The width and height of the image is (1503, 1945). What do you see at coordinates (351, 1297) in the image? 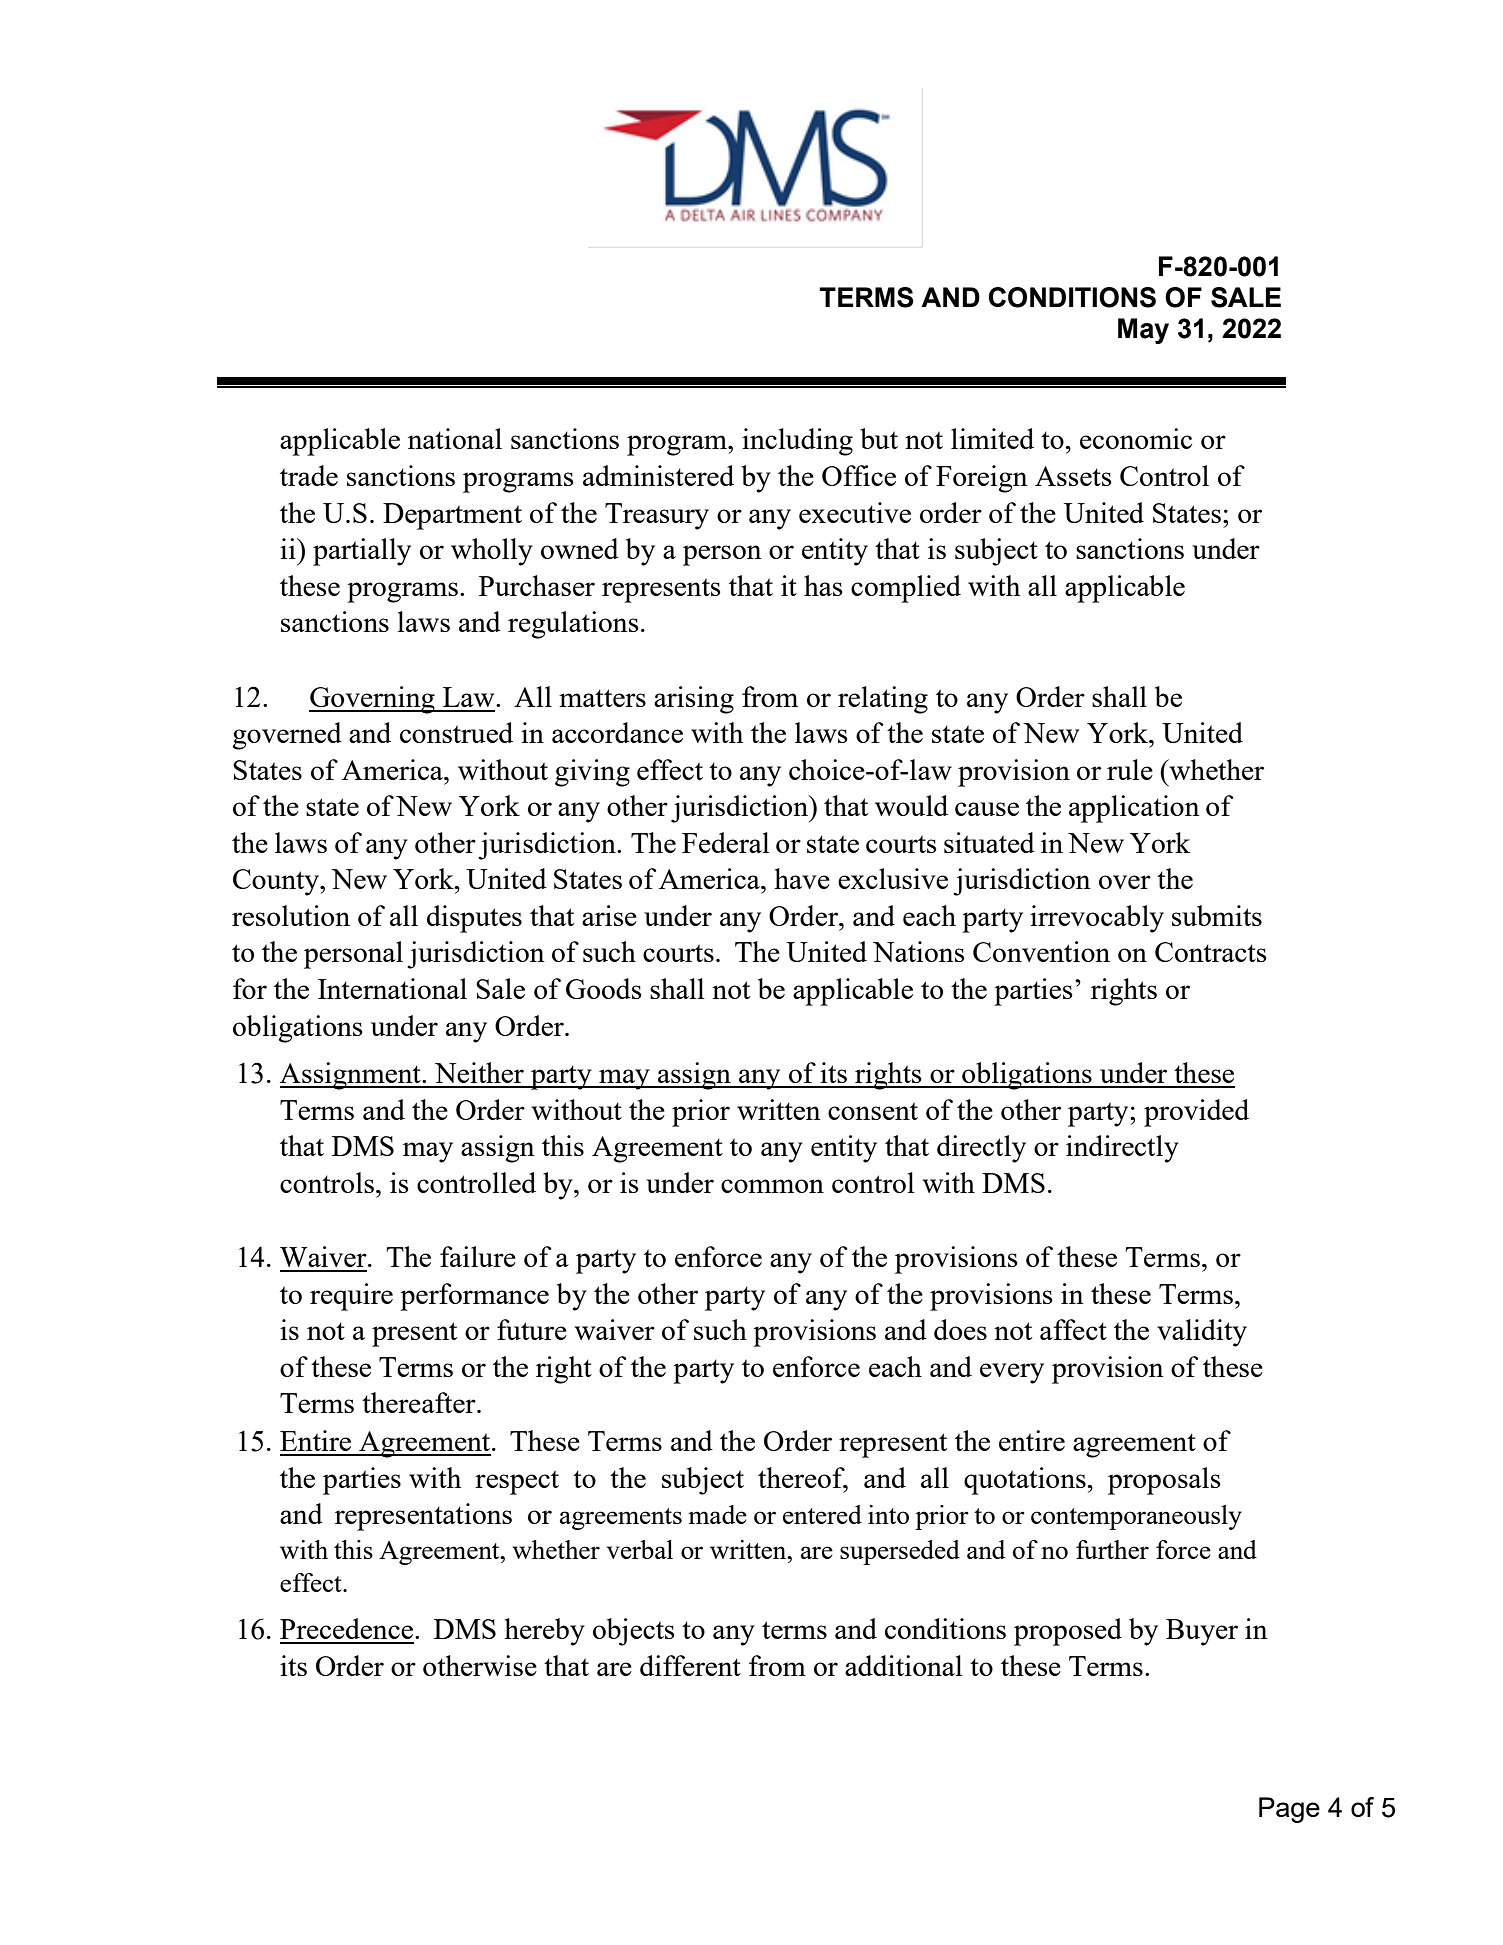
I see `require` at bounding box center [351, 1297].
